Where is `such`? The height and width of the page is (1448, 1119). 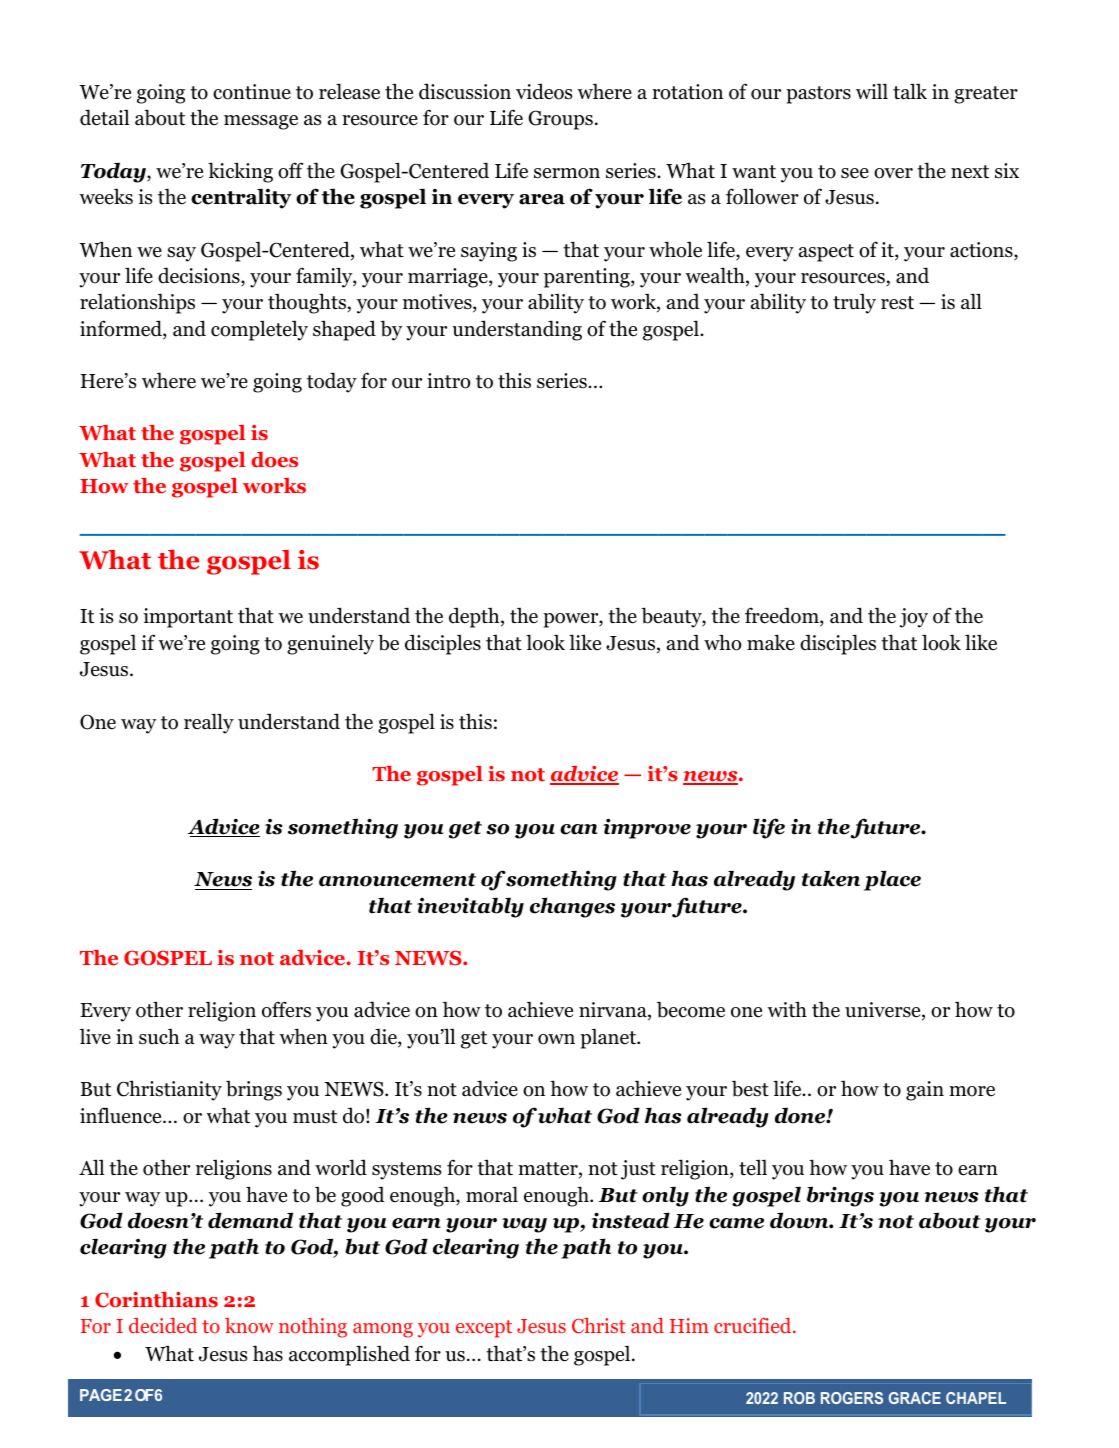
such is located at coordinates (159, 1037).
